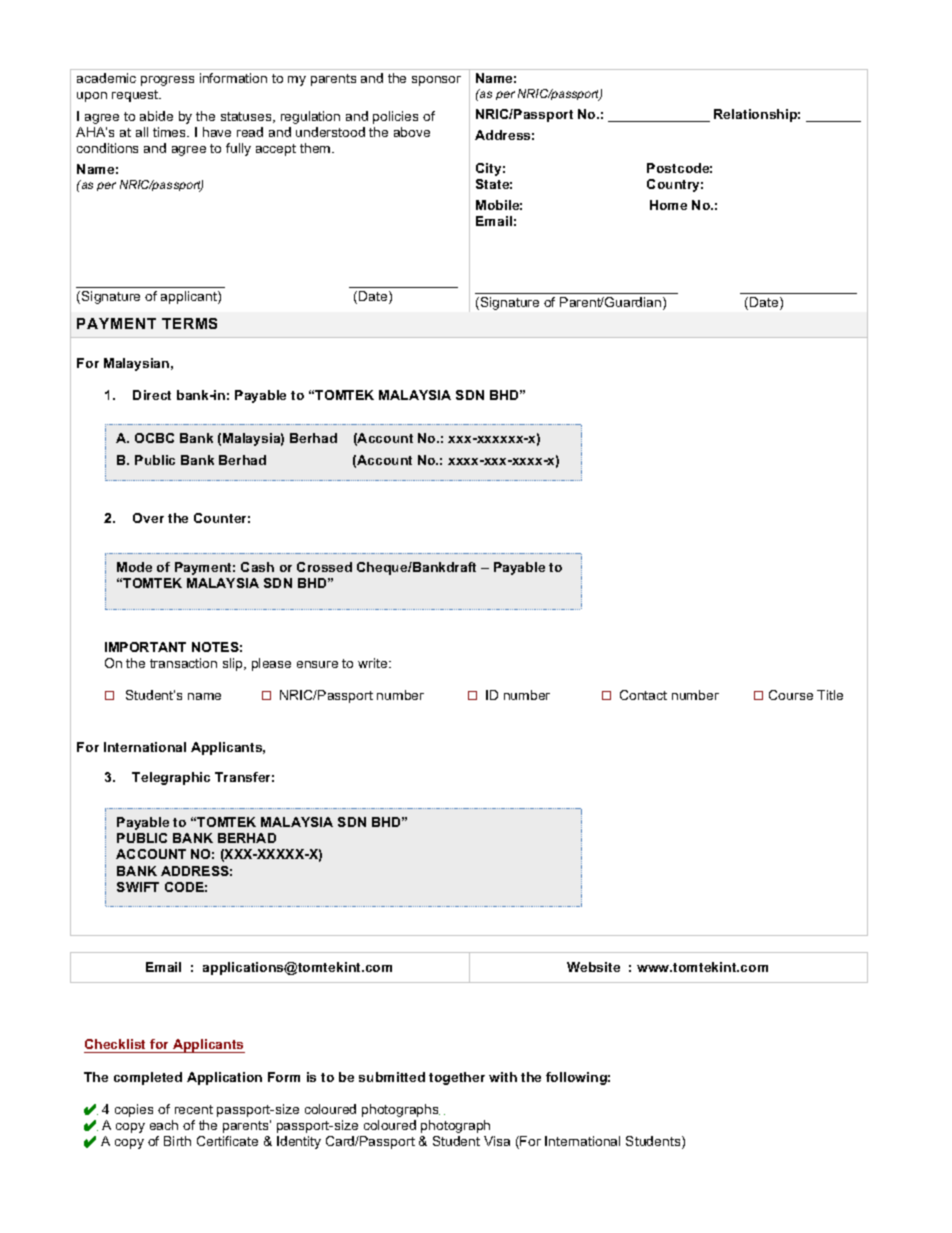 Image resolution: width=952 pixels, height=1233 pixels. Describe the element at coordinates (374, 663) in the document. I see `write` at that location.
